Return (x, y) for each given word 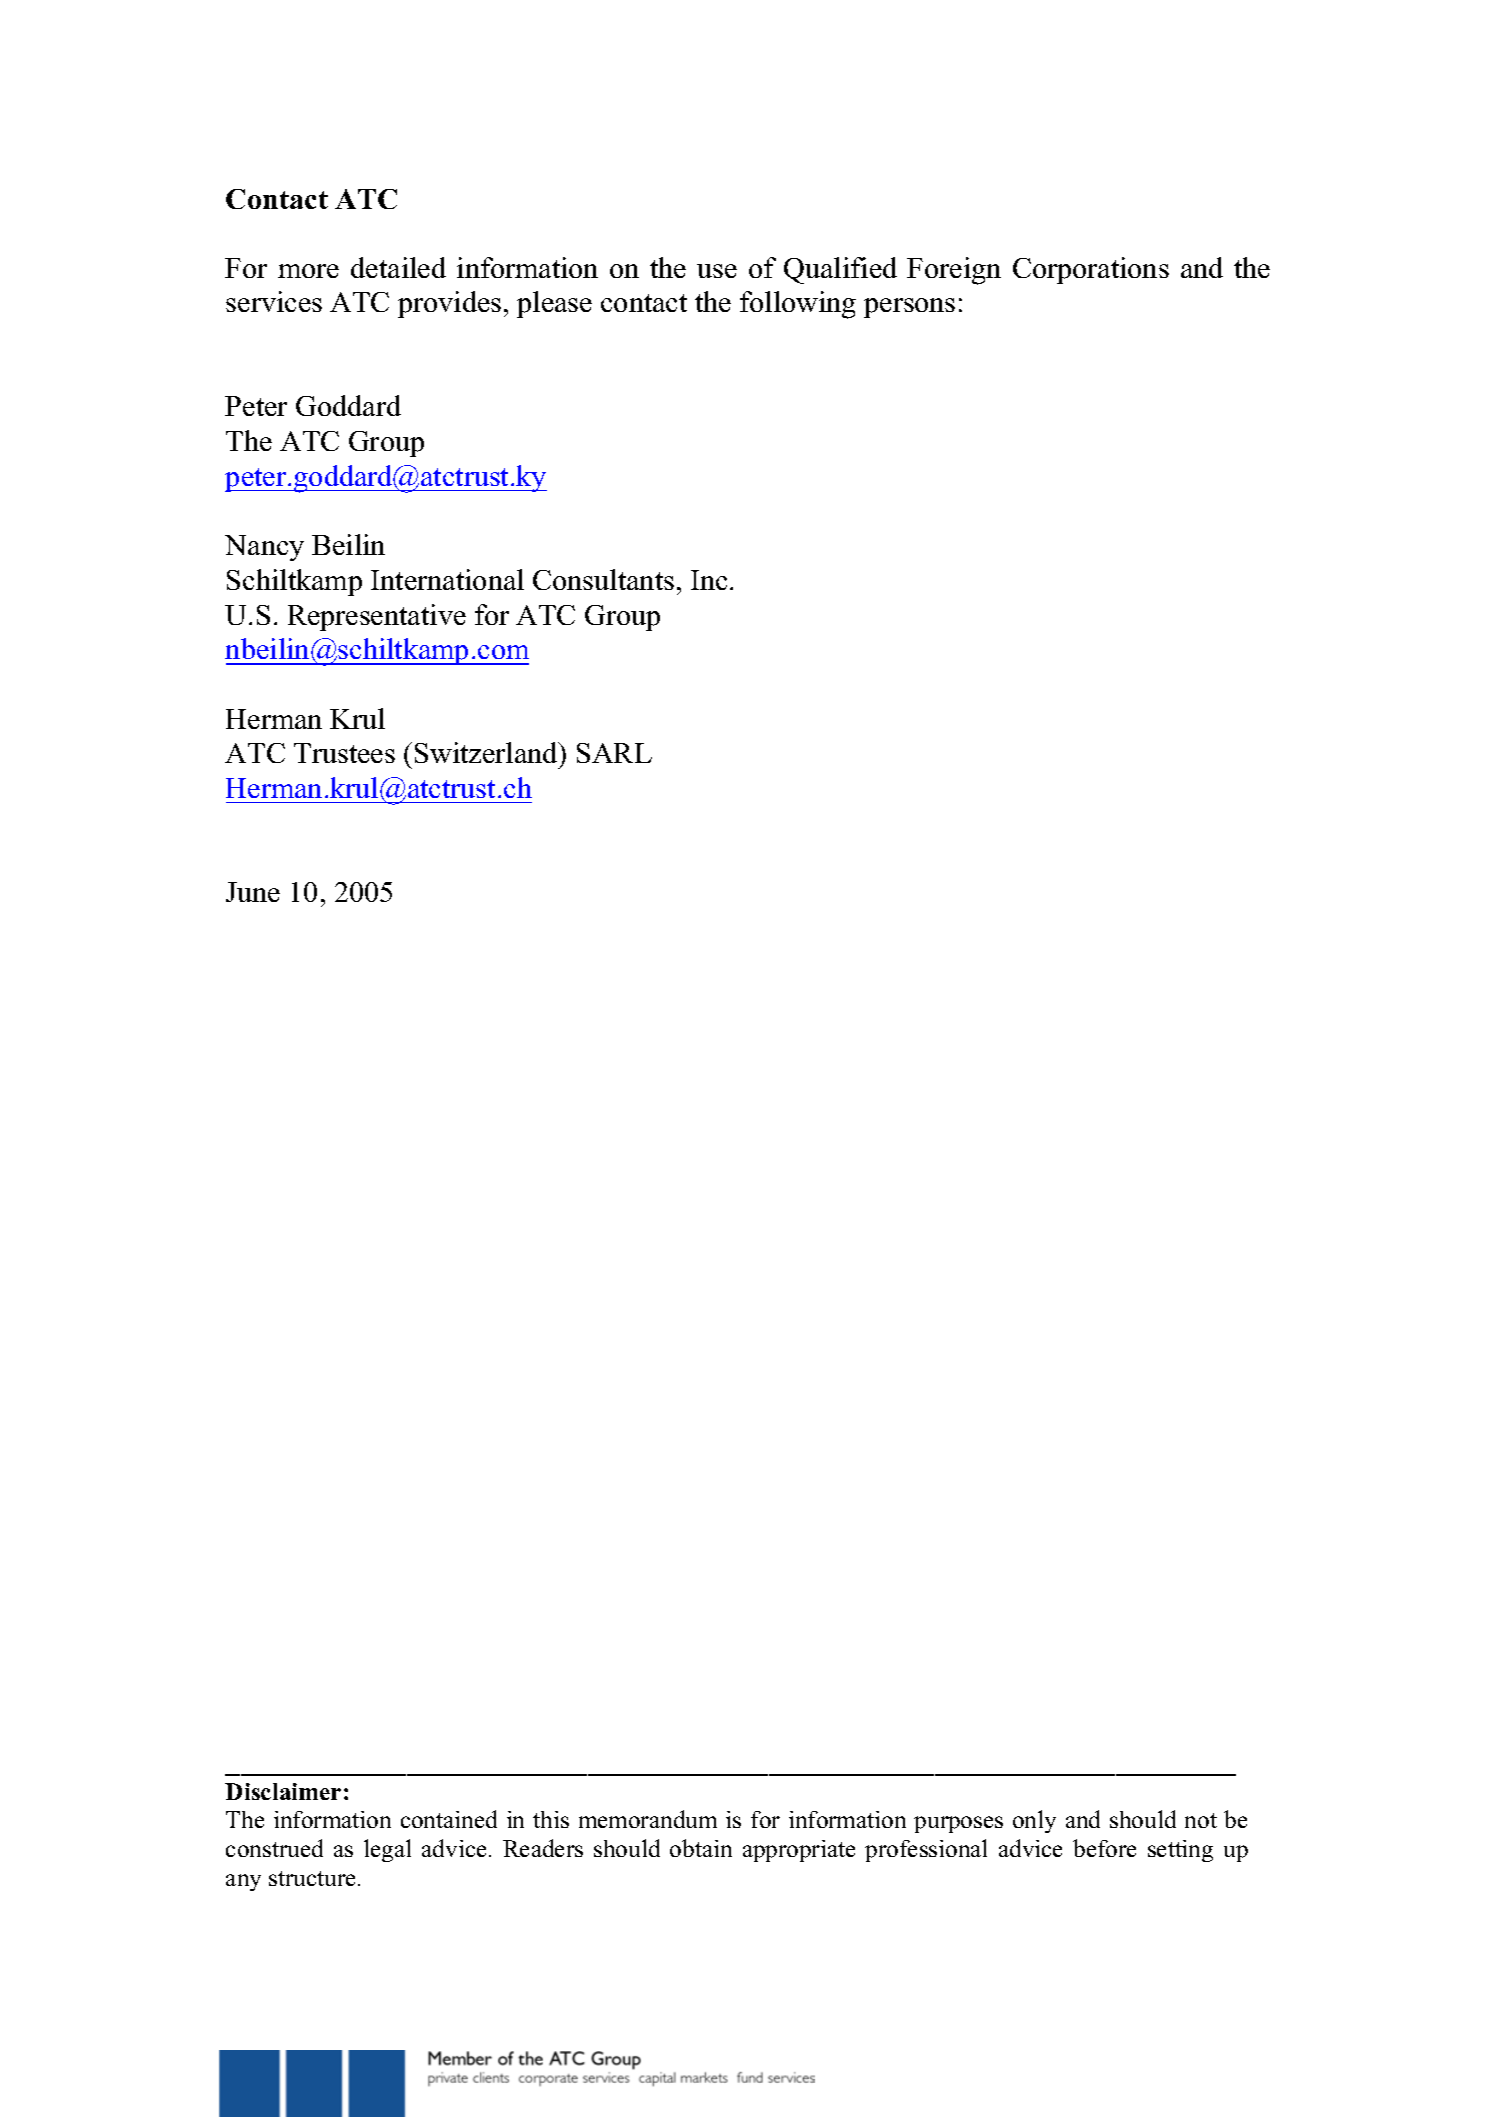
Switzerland (487, 752)
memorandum (648, 1819)
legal (387, 1850)
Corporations (1091, 270)
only (1034, 1821)
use (717, 271)
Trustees (344, 753)
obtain (701, 1848)
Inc (709, 580)
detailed (398, 267)
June (253, 892)
